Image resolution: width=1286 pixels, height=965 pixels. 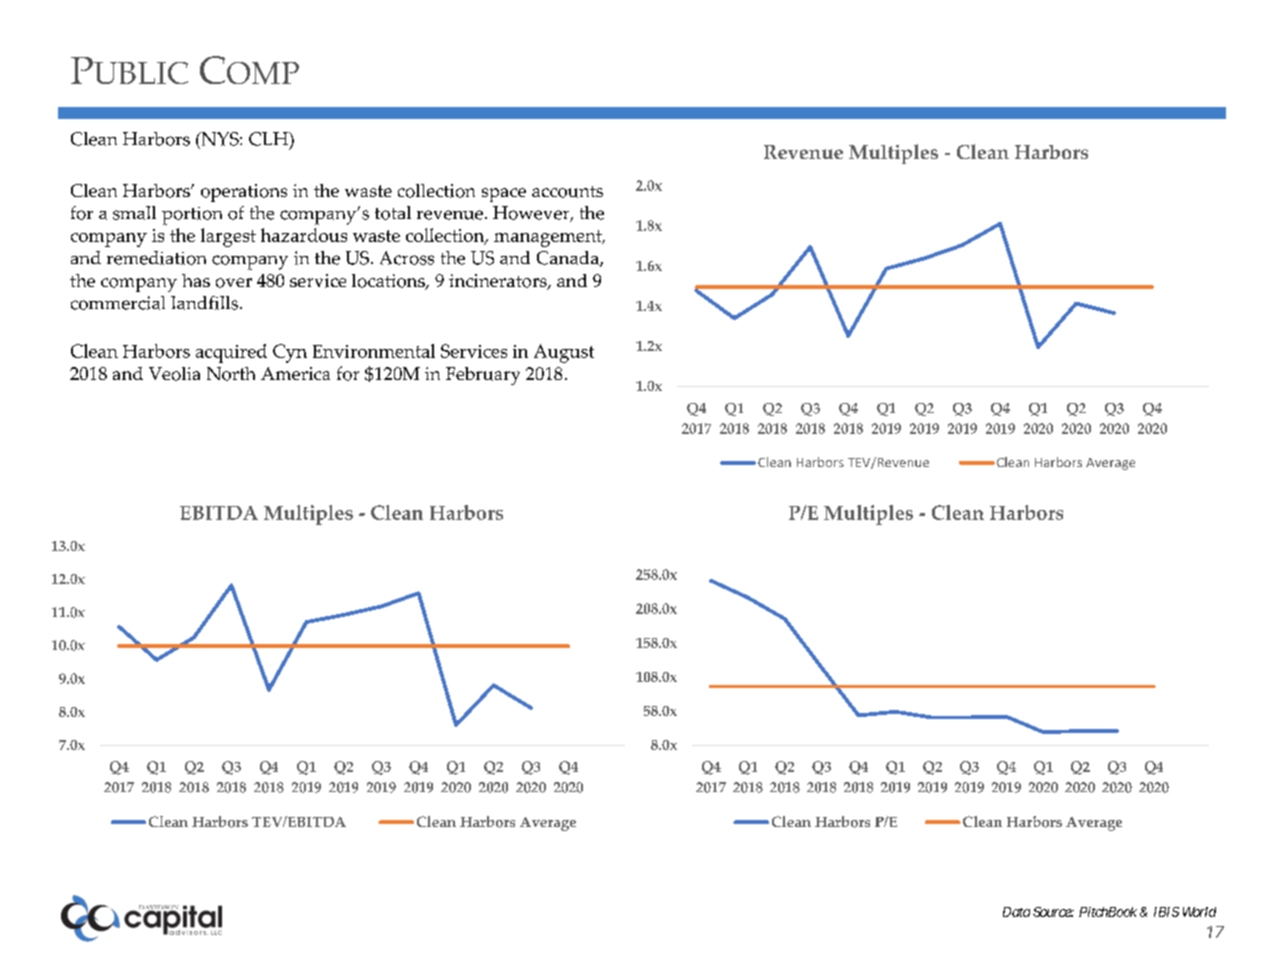 I want to click on World, so click(x=1199, y=912).
